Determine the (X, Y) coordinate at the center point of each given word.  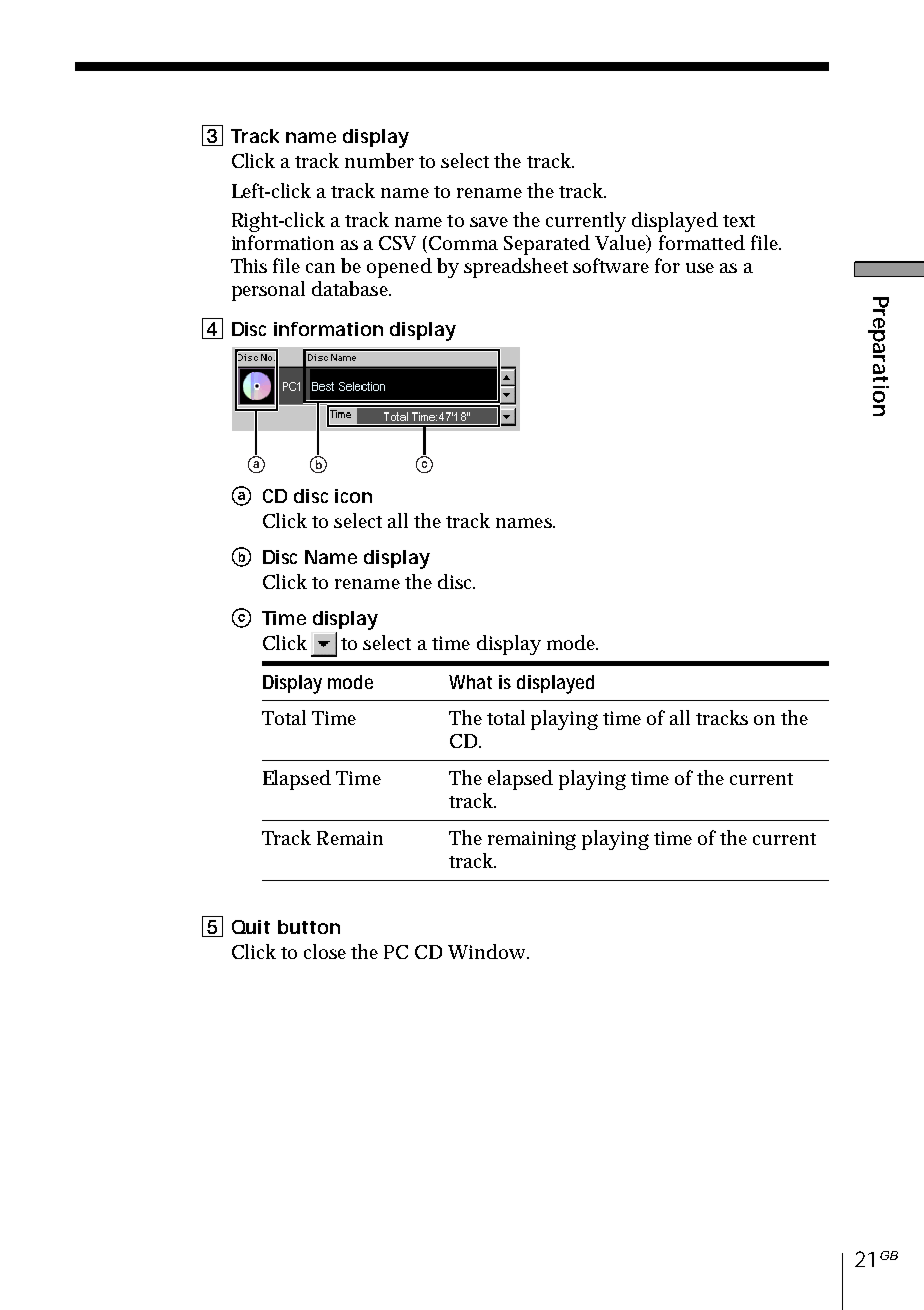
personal (268, 291)
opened (399, 268)
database (351, 288)
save (489, 222)
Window (488, 951)
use (700, 268)
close (325, 951)
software (611, 265)
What (470, 682)
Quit (251, 927)
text (739, 221)
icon (353, 496)
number (379, 160)
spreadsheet (516, 268)
